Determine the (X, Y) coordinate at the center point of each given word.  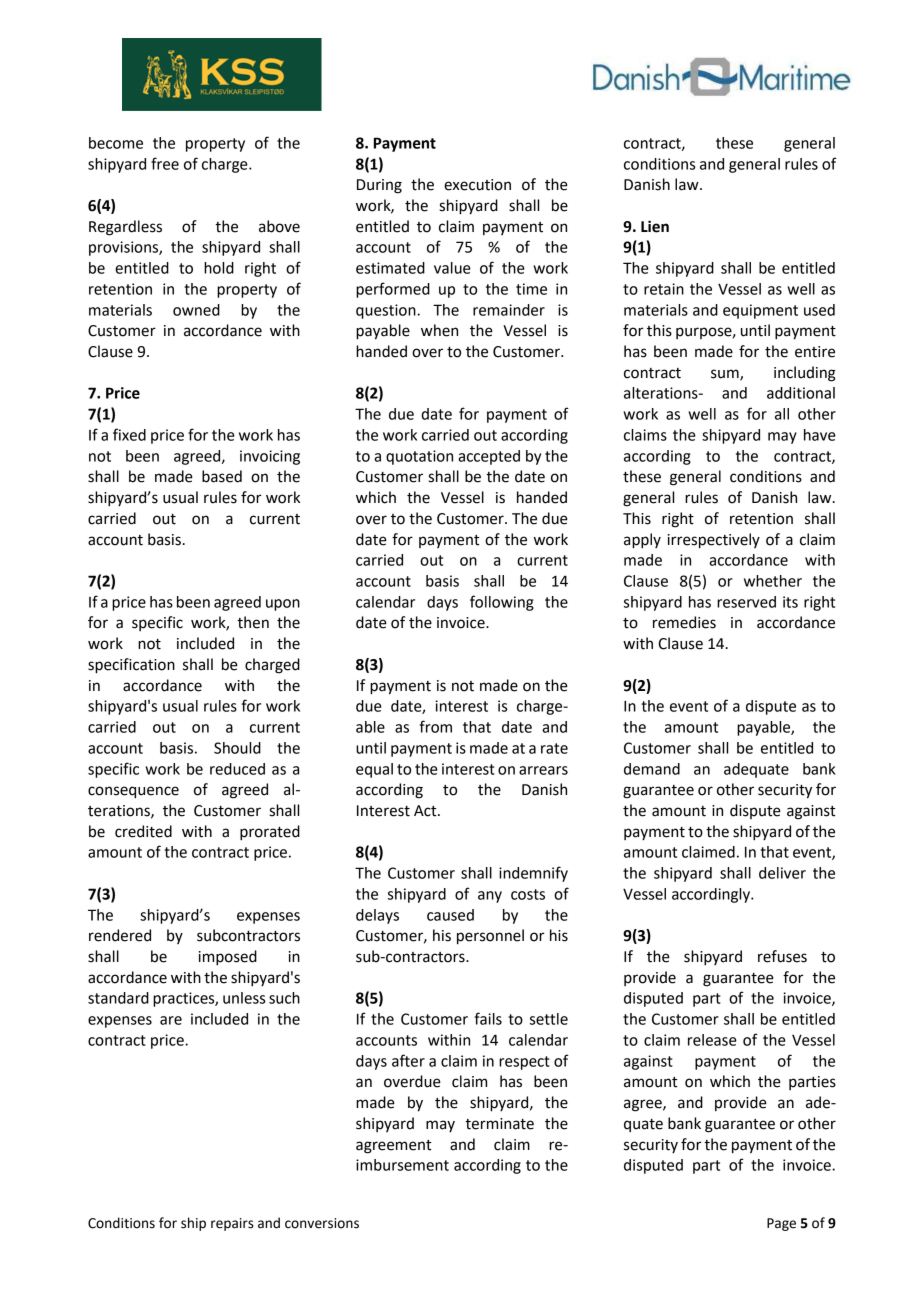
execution (477, 185)
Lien (655, 226)
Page (781, 1224)
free (165, 163)
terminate (499, 1124)
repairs (232, 1224)
